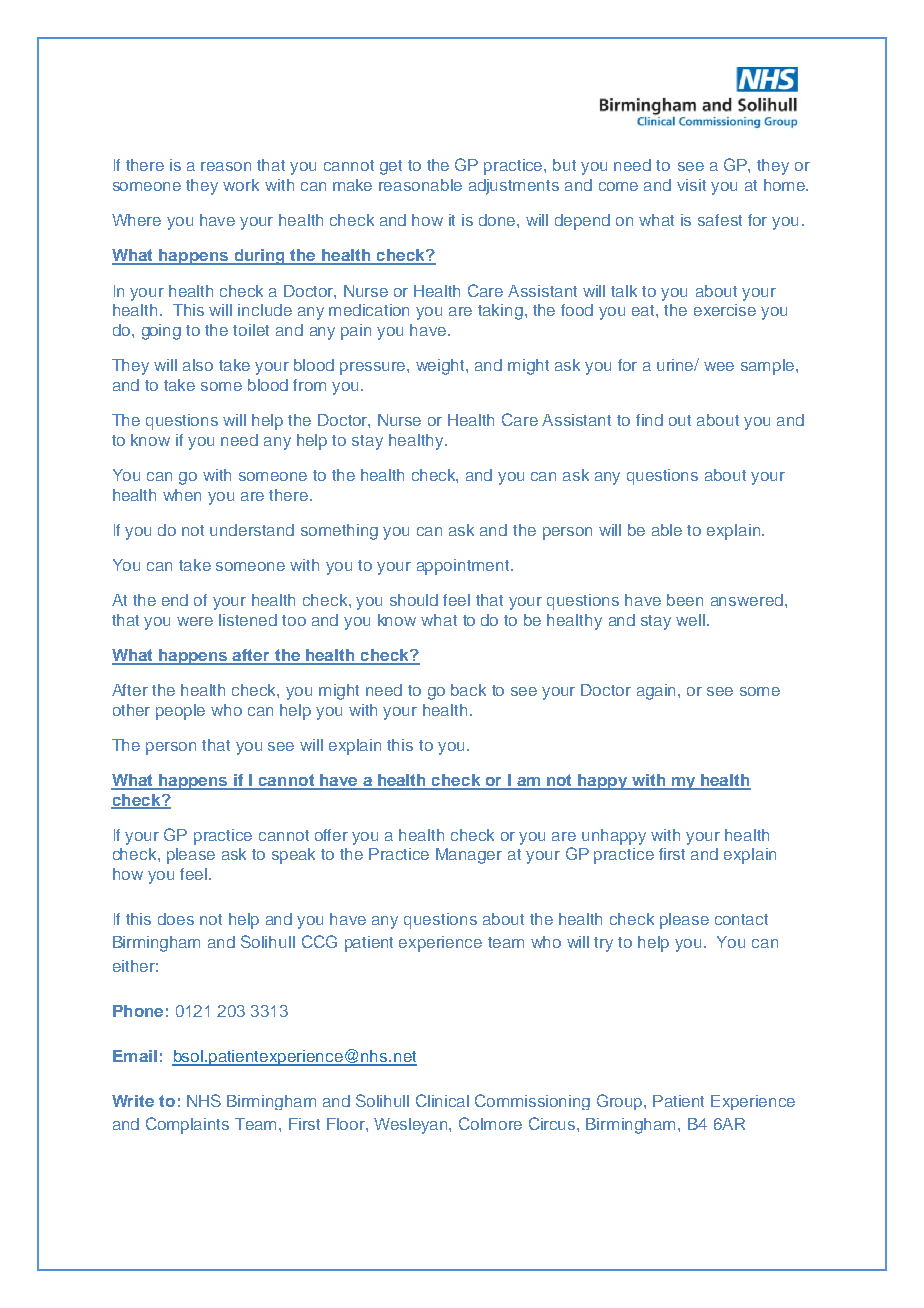 The height and width of the screenshot is (1308, 924). What do you see at coordinates (469, 856) in the screenshot?
I see `Manager` at bounding box center [469, 856].
